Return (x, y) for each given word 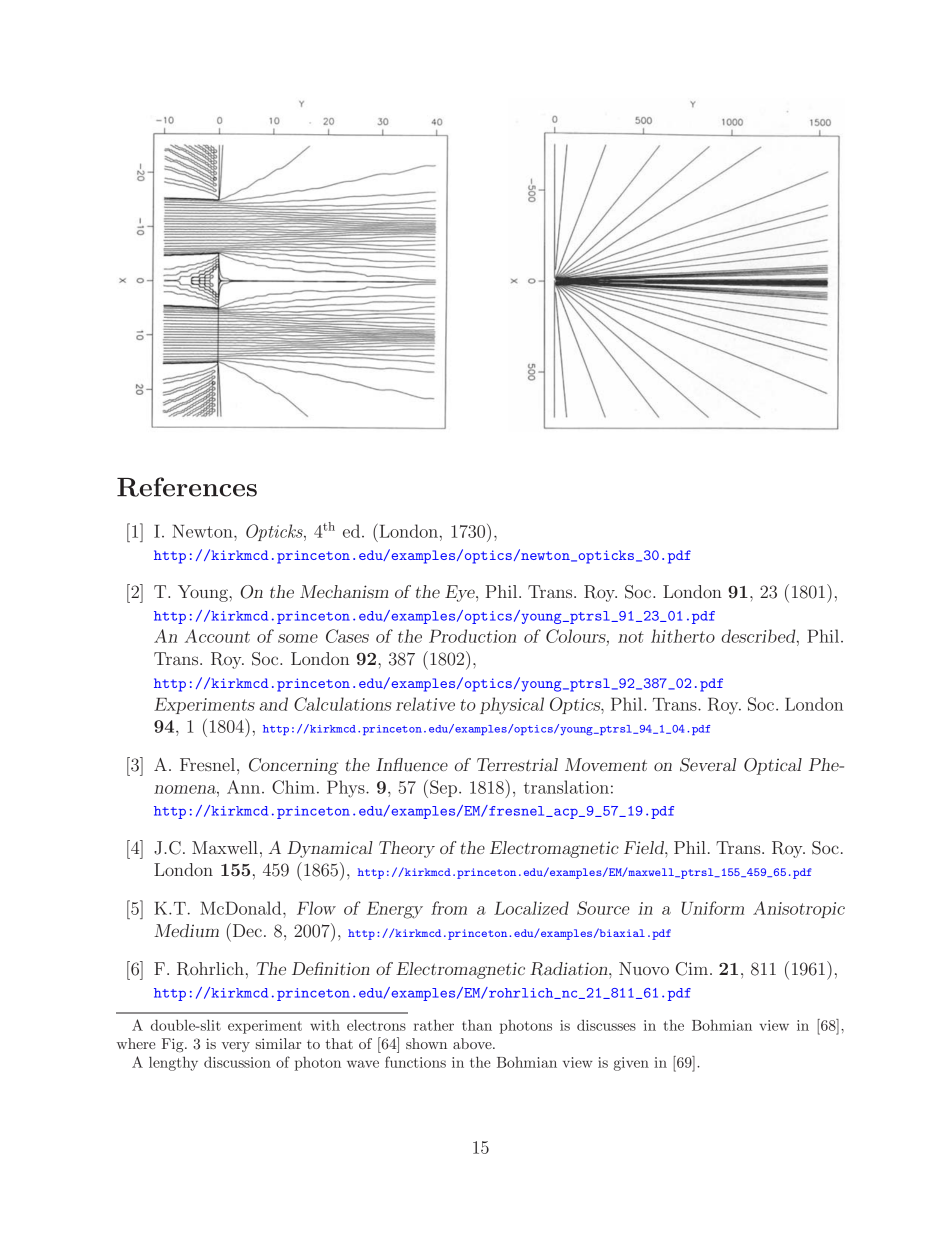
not (631, 637)
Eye (461, 593)
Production (472, 636)
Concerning (293, 766)
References (187, 487)
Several (708, 765)
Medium (186, 930)
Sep (445, 788)
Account (217, 636)
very (236, 1047)
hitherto (683, 636)
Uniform (713, 908)
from (449, 908)
